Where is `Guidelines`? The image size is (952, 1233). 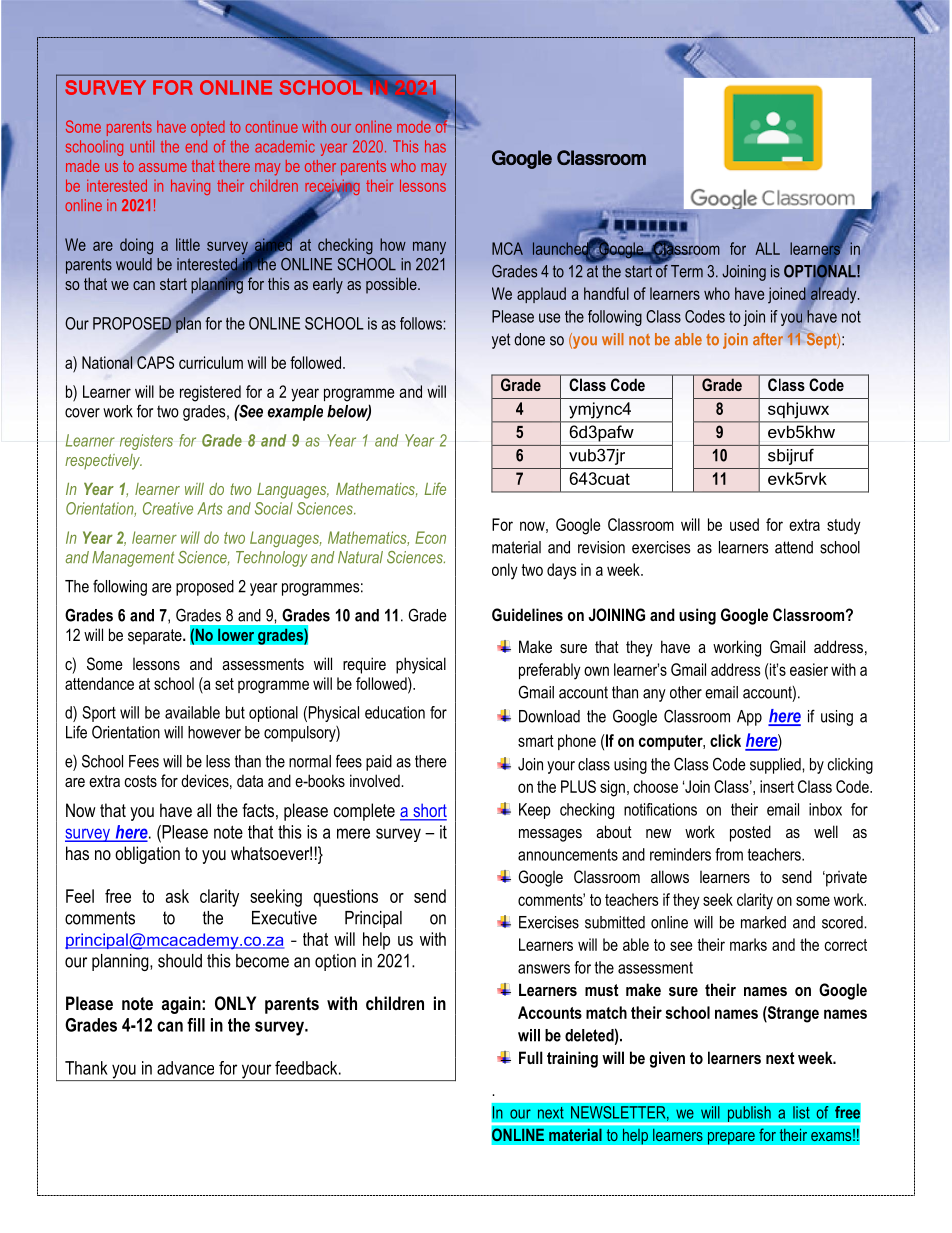
Guidelines is located at coordinates (527, 614).
